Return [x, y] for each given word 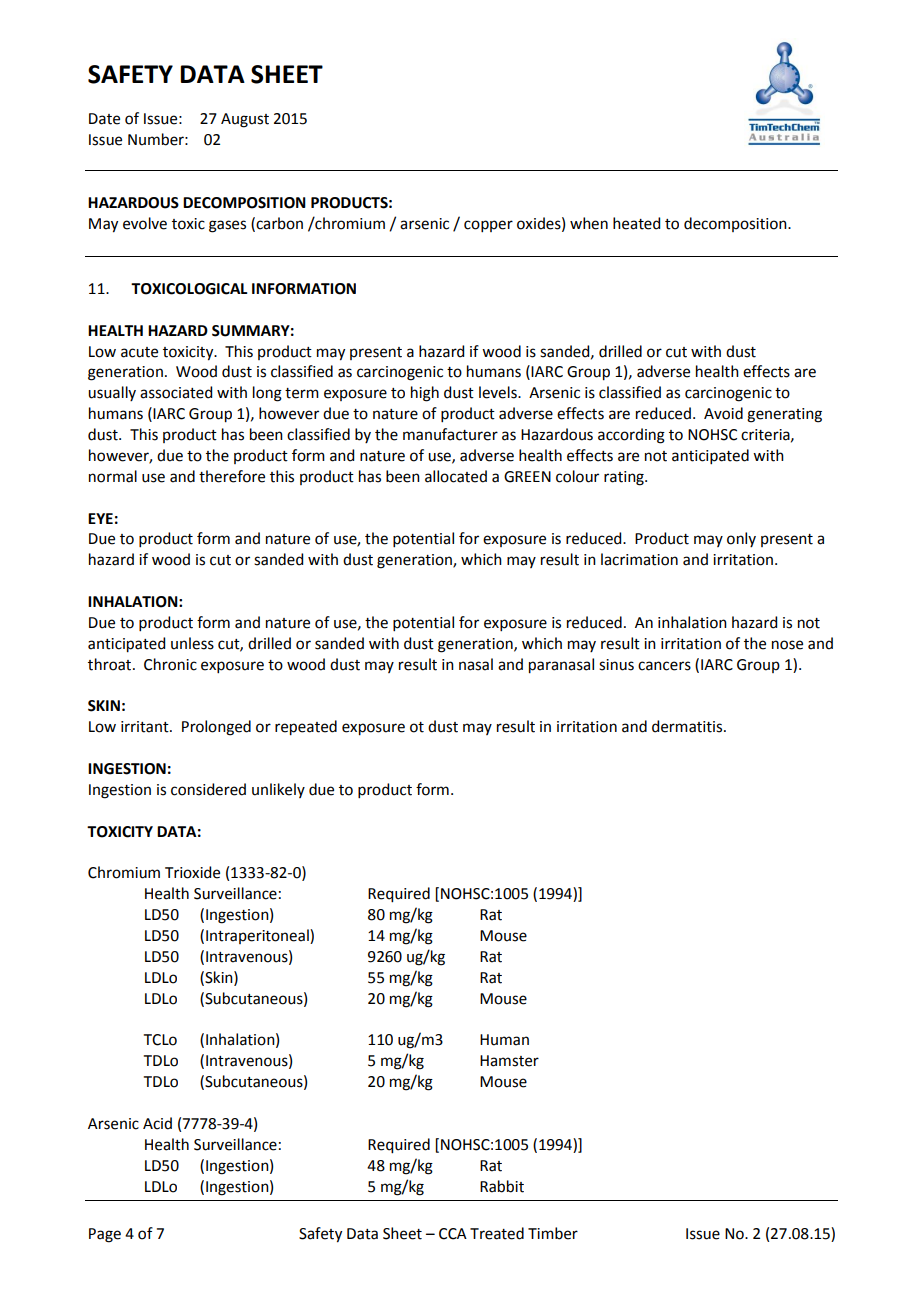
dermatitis [688, 726]
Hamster [509, 1061]
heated [636, 223]
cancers [664, 666]
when [589, 223]
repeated [306, 728]
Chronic [170, 664]
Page [105, 1235]
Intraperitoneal [258, 936]
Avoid [723, 413]
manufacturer [450, 434]
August [245, 120]
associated [176, 392]
